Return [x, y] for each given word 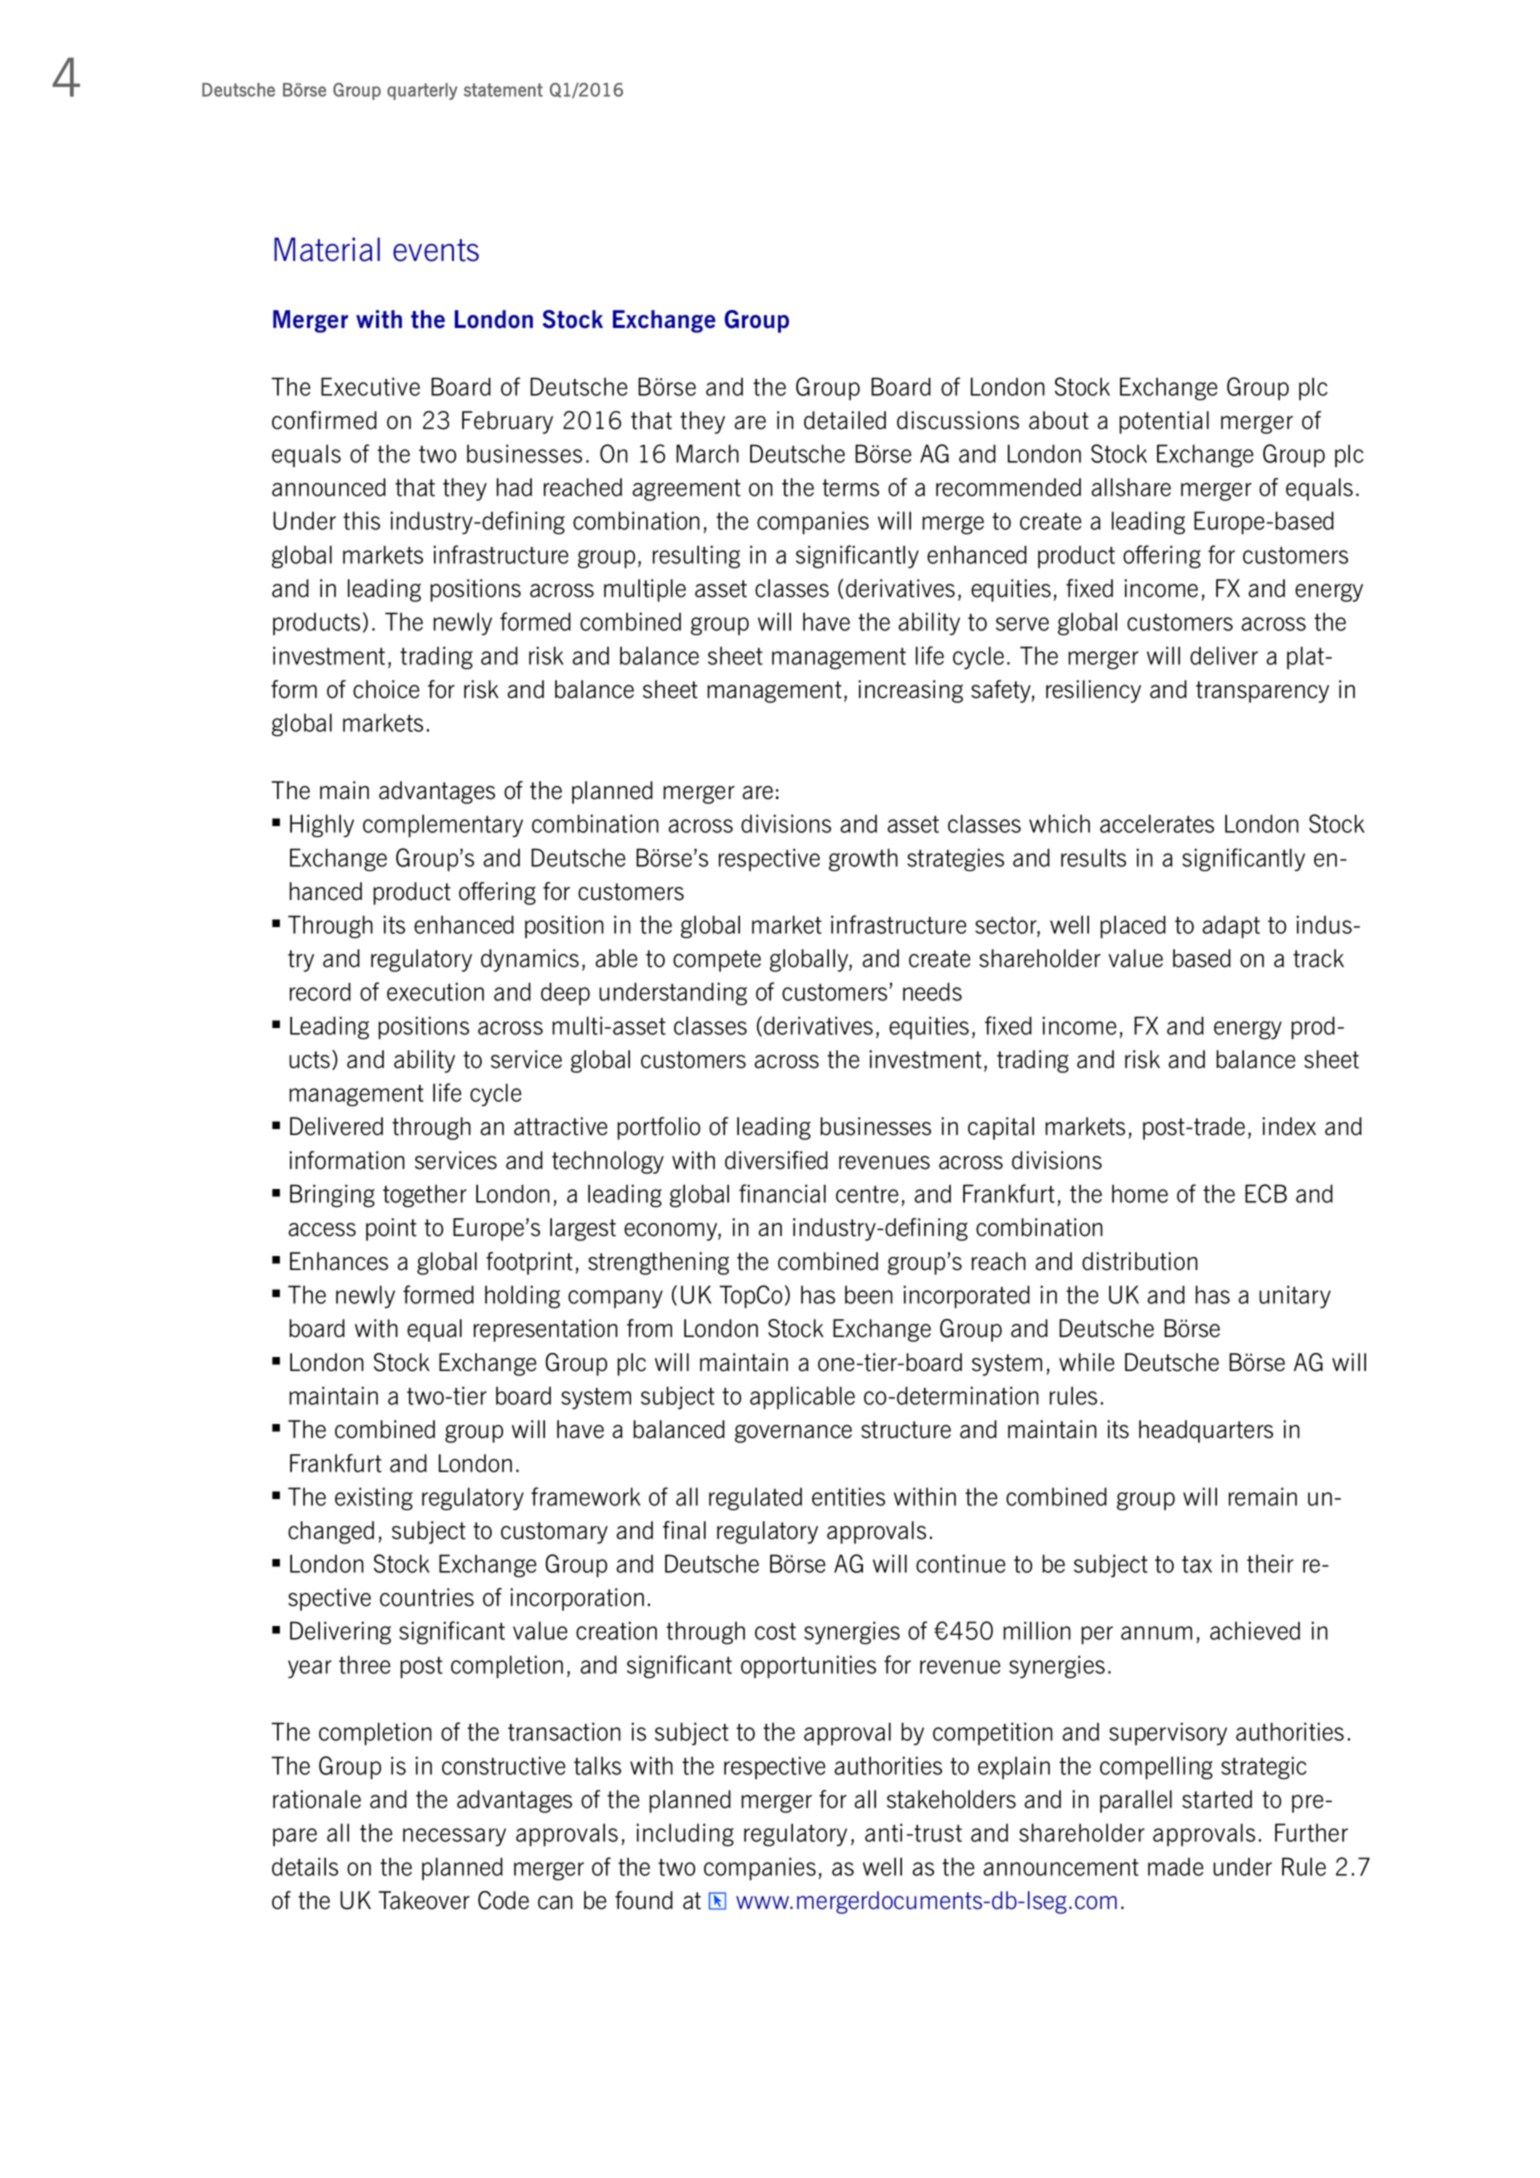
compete [717, 961]
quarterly [422, 91]
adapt [1231, 927]
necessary [454, 1837]
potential [1164, 422]
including [685, 1835]
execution [435, 991]
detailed [845, 420]
